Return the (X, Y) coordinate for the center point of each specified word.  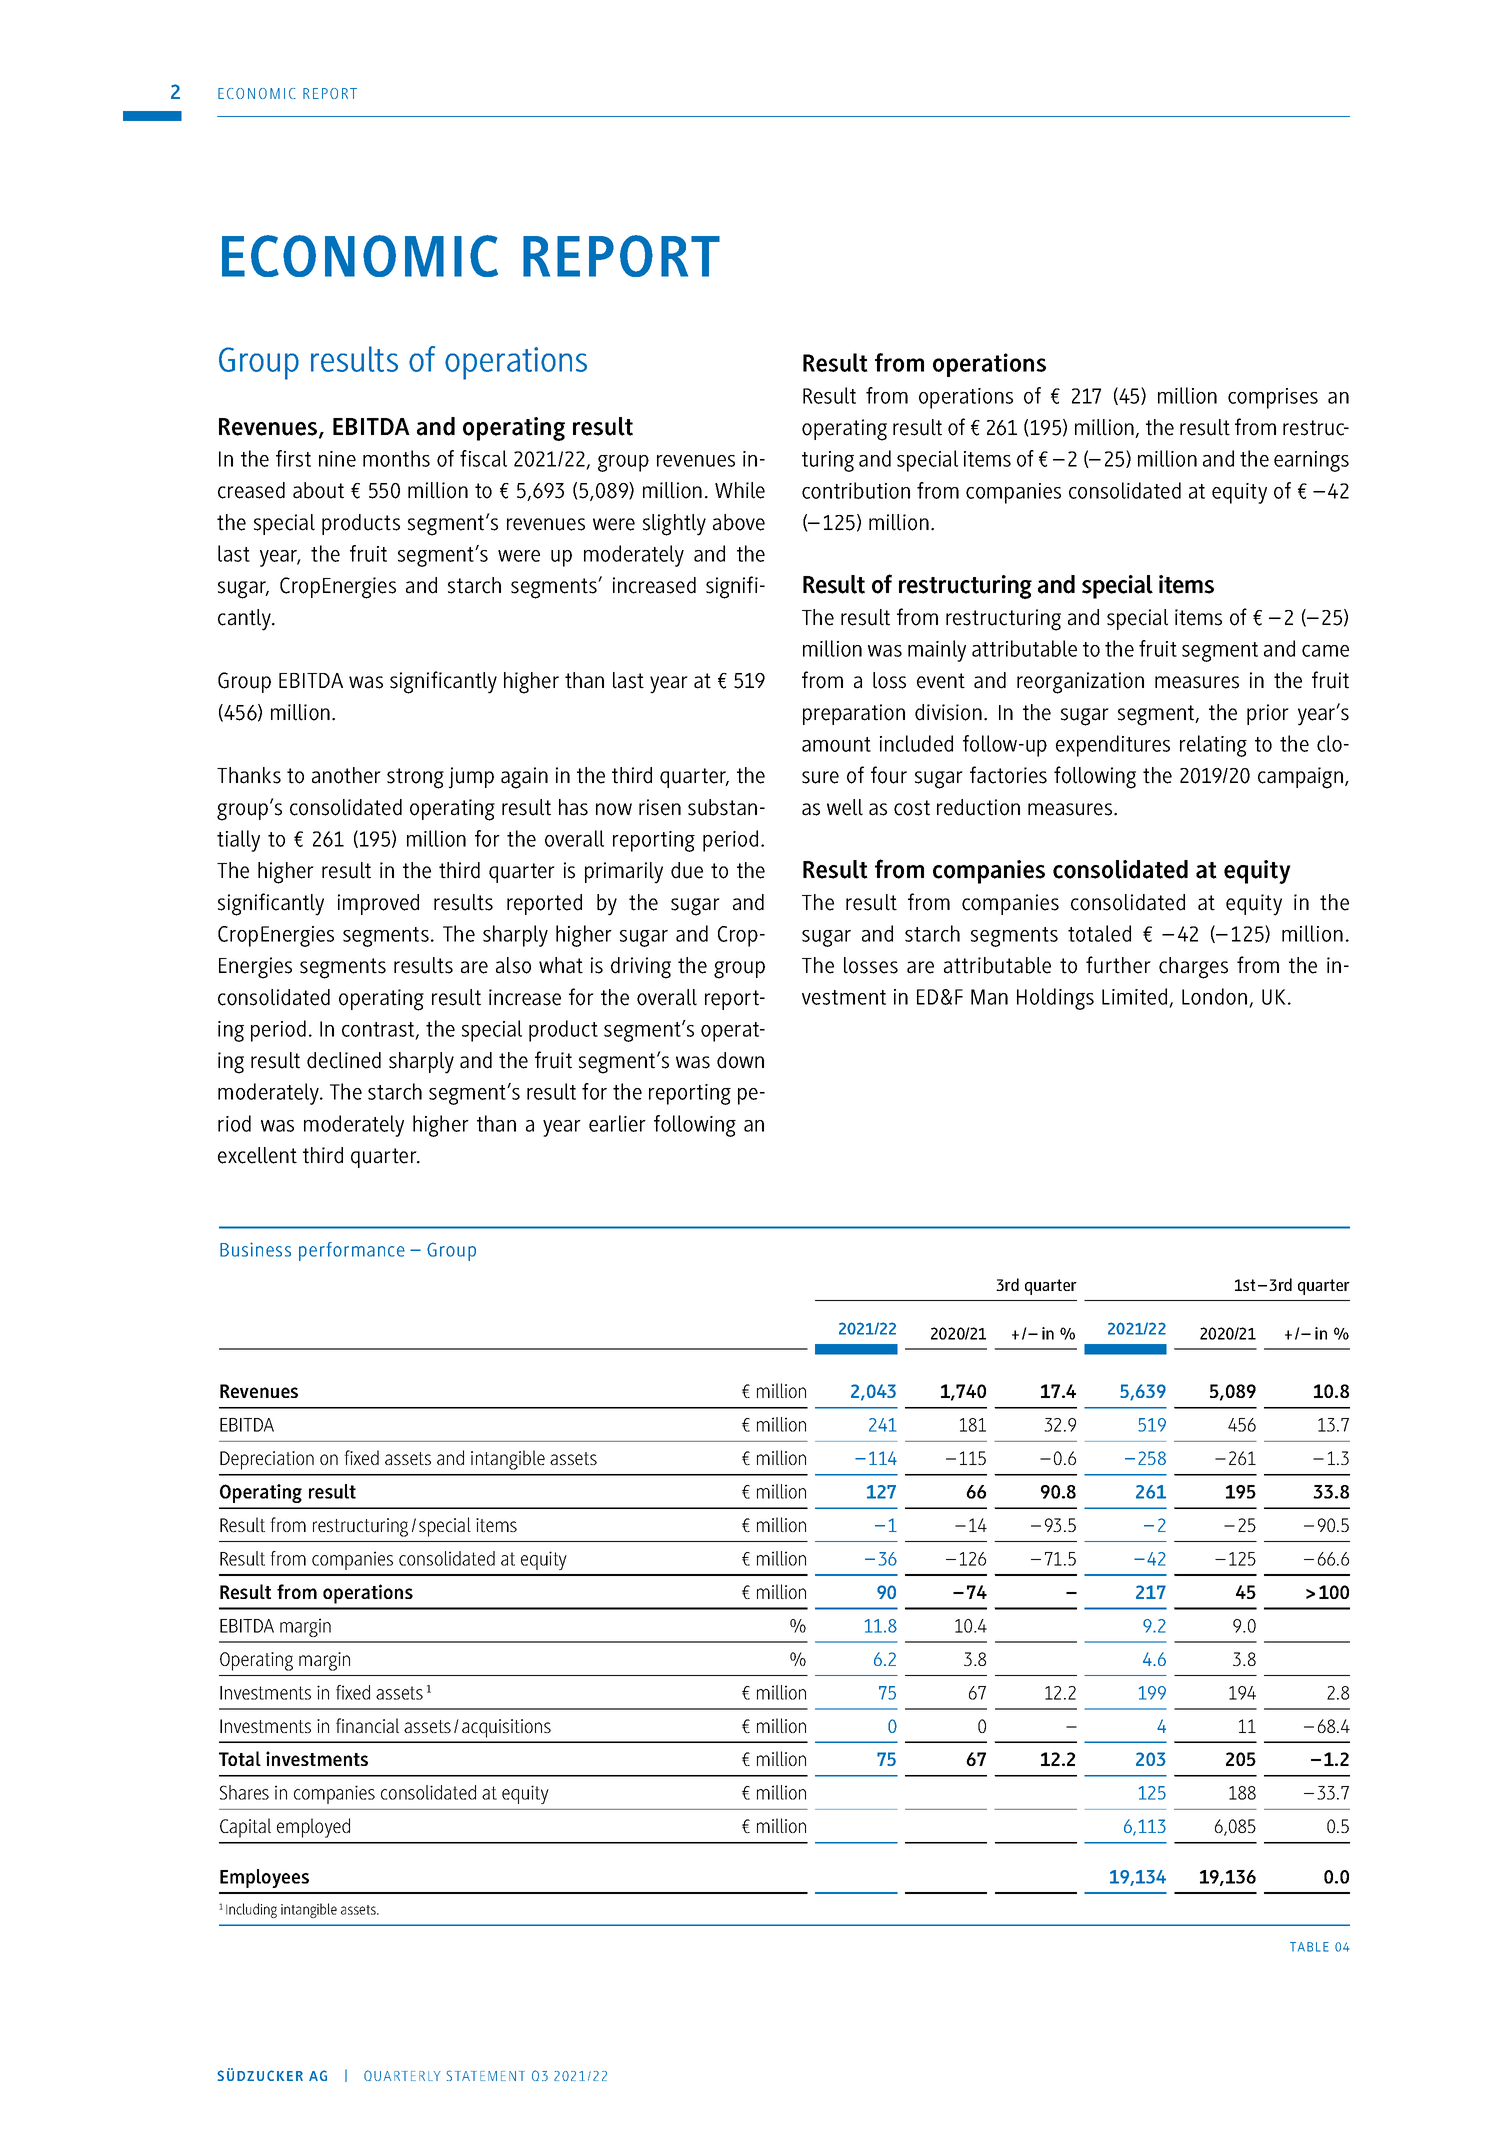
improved (378, 904)
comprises (1273, 398)
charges (1193, 968)
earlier (617, 1123)
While (740, 490)
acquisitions (506, 1728)
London (1216, 998)
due (687, 870)
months (396, 458)
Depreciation (267, 1460)
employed (313, 1828)
